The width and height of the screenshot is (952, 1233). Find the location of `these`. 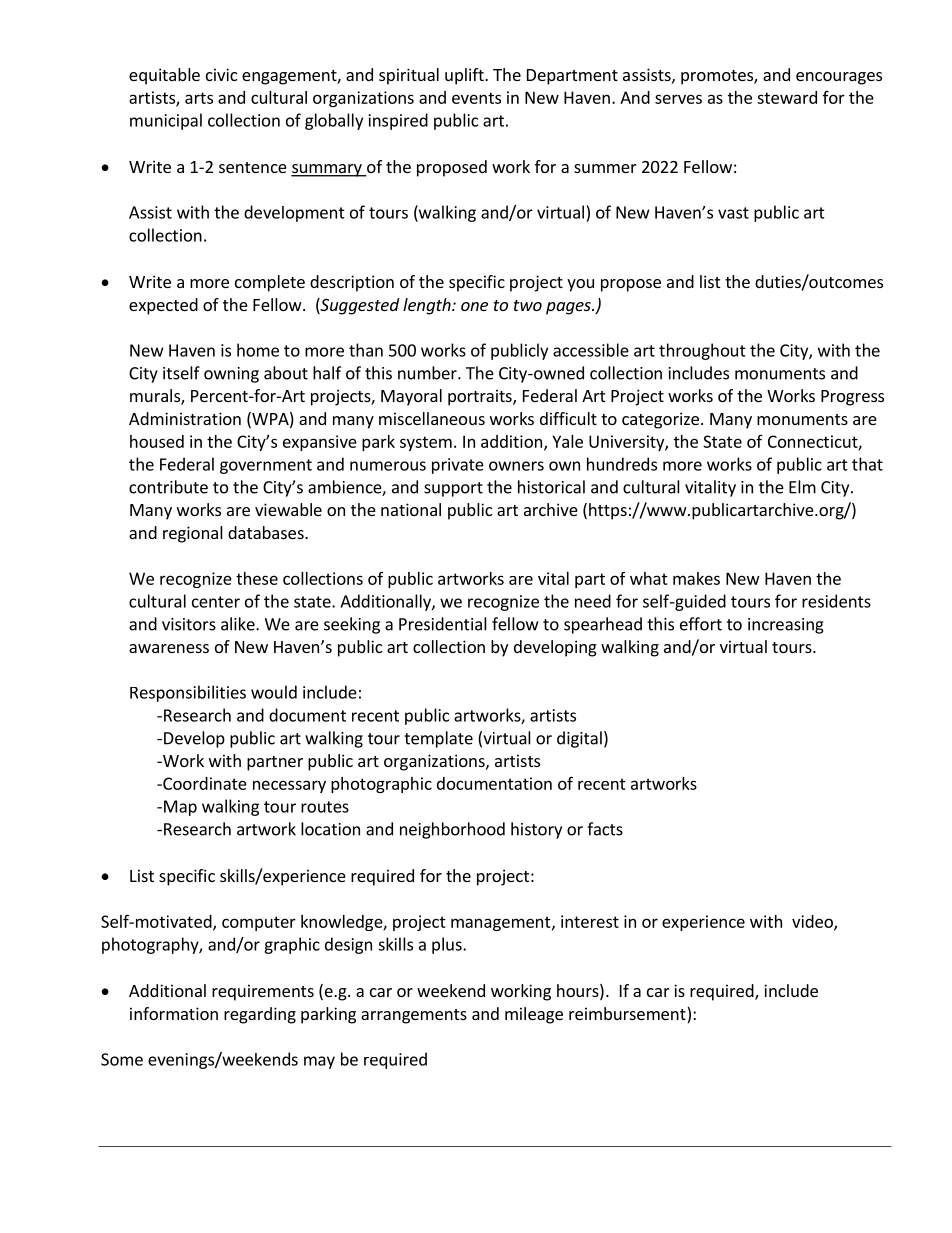

these is located at coordinates (257, 578).
